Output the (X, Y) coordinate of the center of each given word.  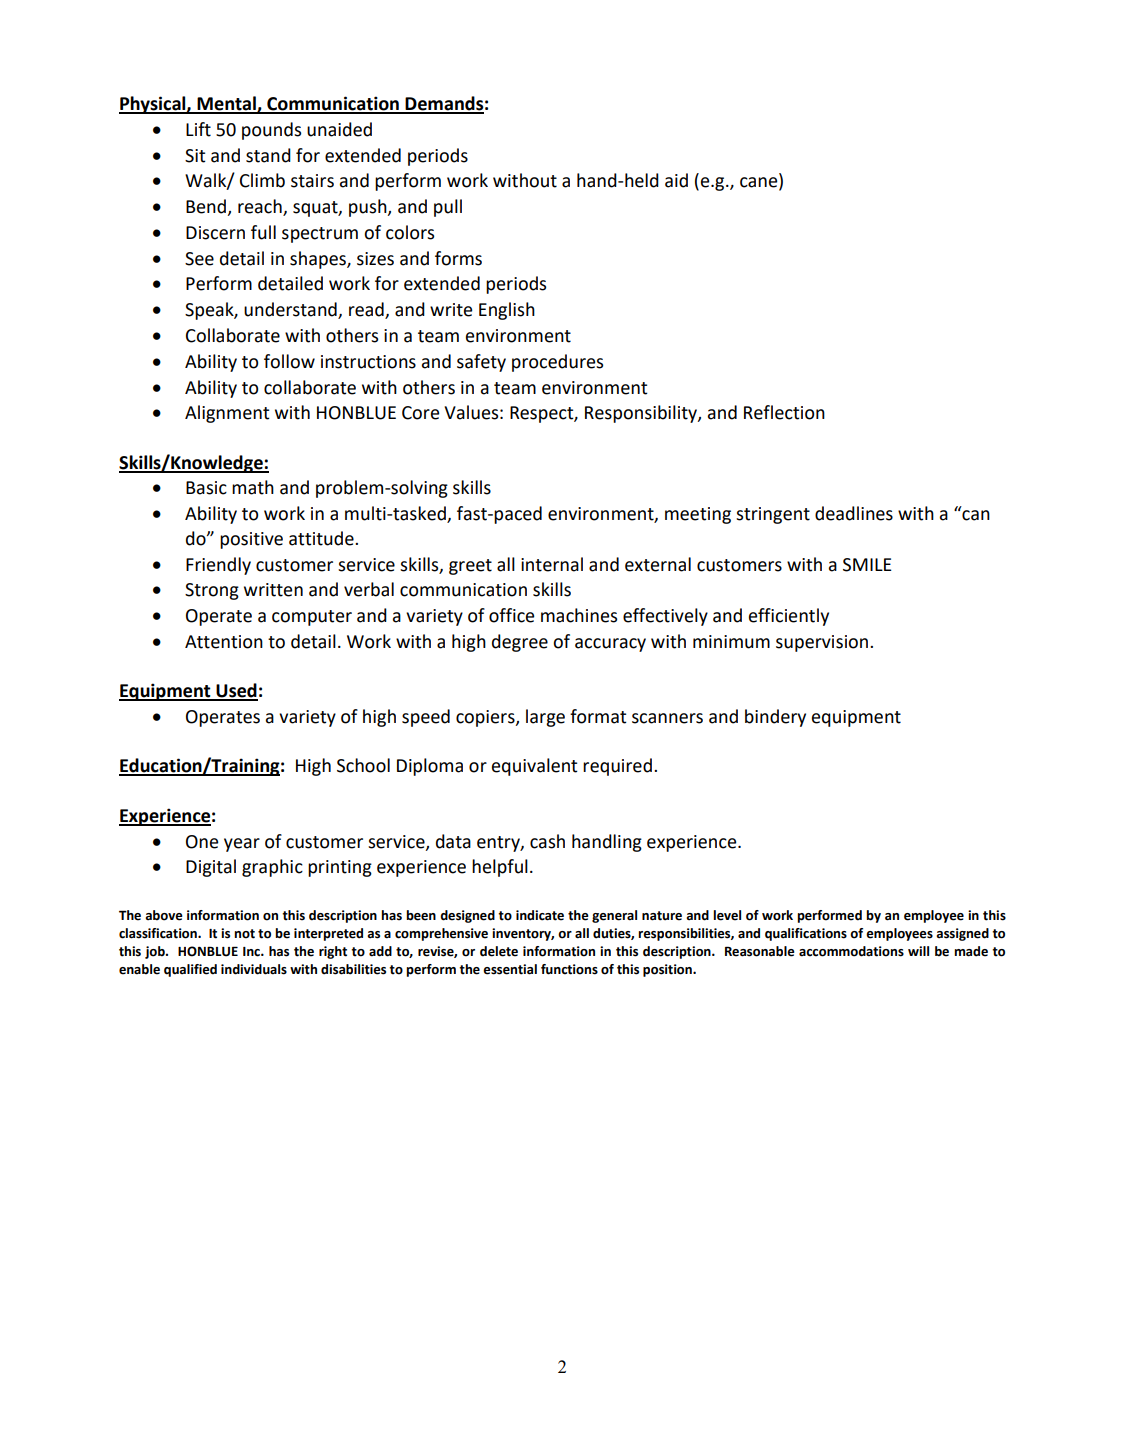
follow (289, 361)
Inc (252, 952)
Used (236, 691)
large (545, 718)
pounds (271, 131)
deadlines (854, 513)
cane (760, 183)
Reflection (784, 412)
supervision (823, 643)
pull (448, 208)
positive (251, 540)
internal (552, 564)
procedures (557, 363)
